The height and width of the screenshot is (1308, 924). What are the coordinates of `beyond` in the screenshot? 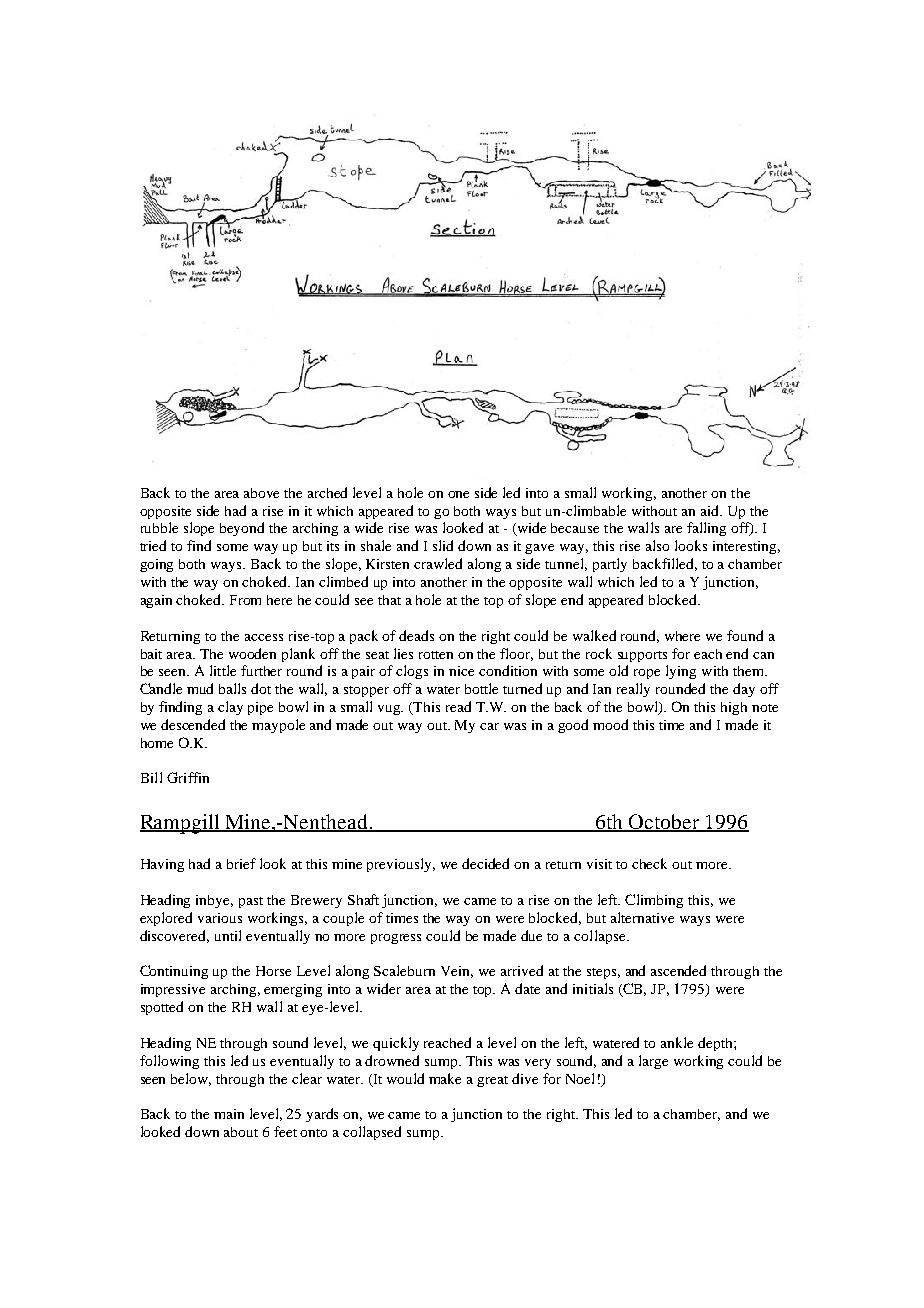 It's located at (242, 529).
